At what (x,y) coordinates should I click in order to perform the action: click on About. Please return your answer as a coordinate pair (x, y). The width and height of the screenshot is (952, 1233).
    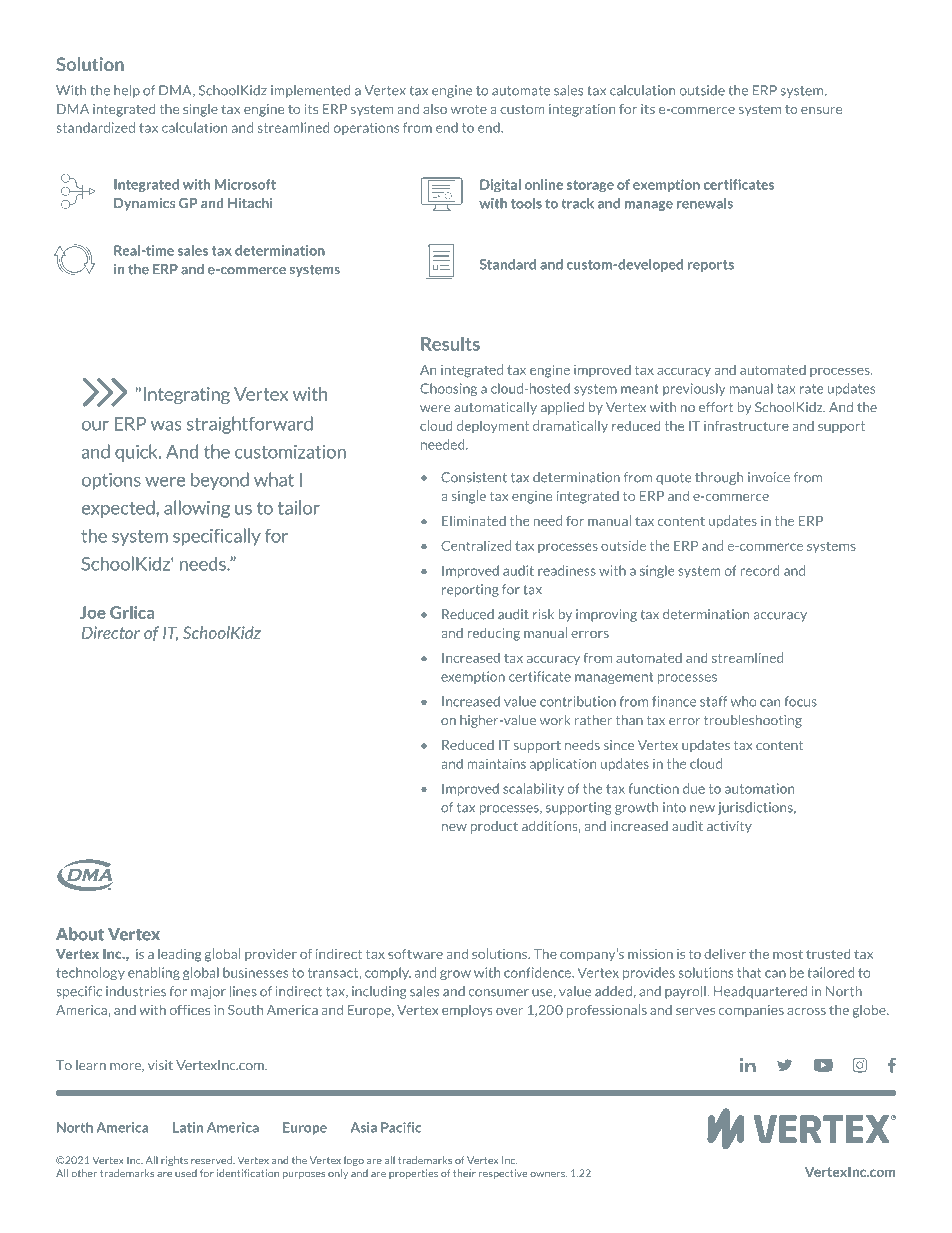
    Looking at the image, I should click on (80, 934).
